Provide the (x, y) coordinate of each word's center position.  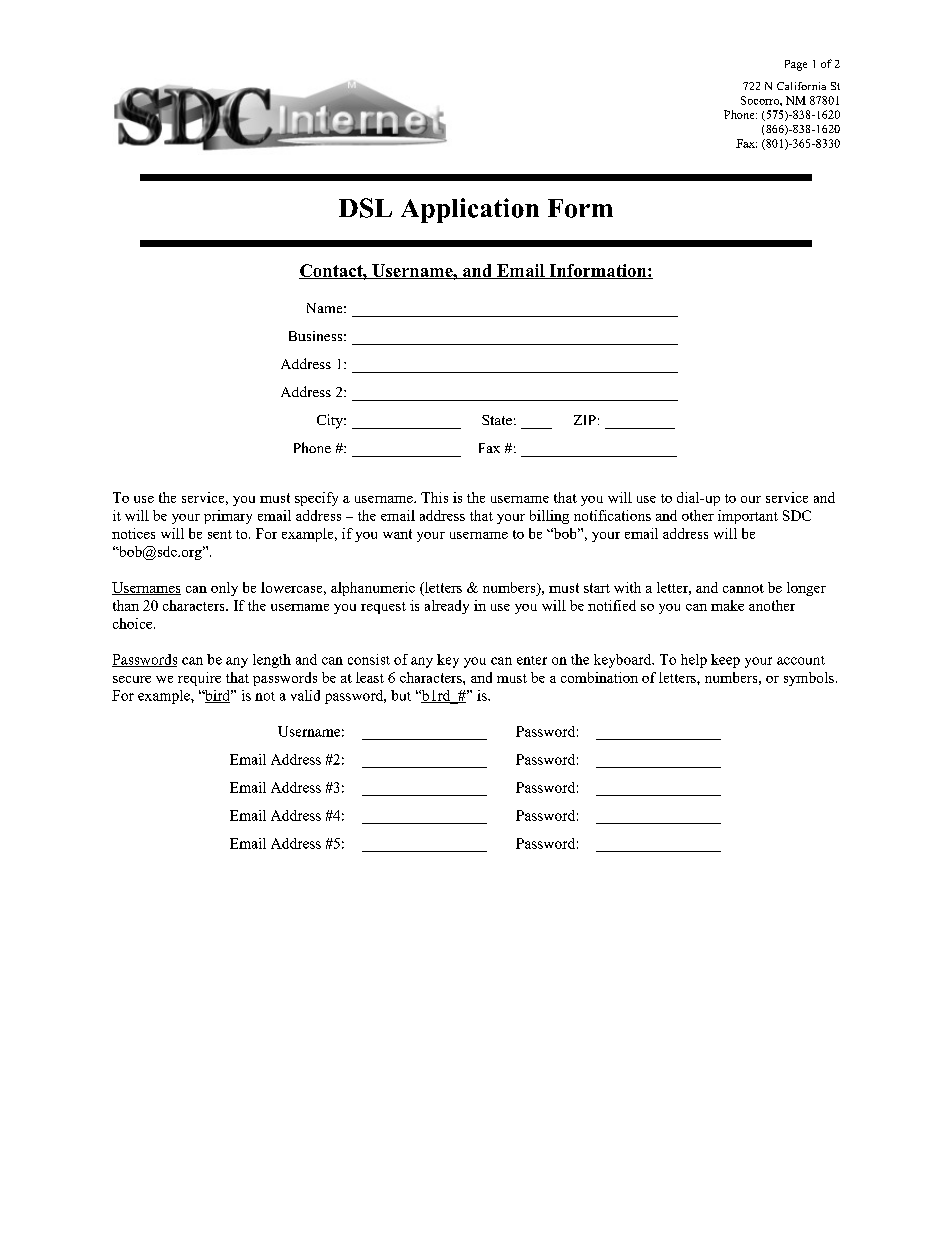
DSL (365, 208)
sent (220, 534)
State (497, 420)
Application (470, 210)
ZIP (585, 420)
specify (316, 499)
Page (796, 65)
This (434, 497)
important (748, 517)
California (801, 86)
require (199, 679)
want (397, 534)
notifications (612, 515)
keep (725, 661)
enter (532, 660)
